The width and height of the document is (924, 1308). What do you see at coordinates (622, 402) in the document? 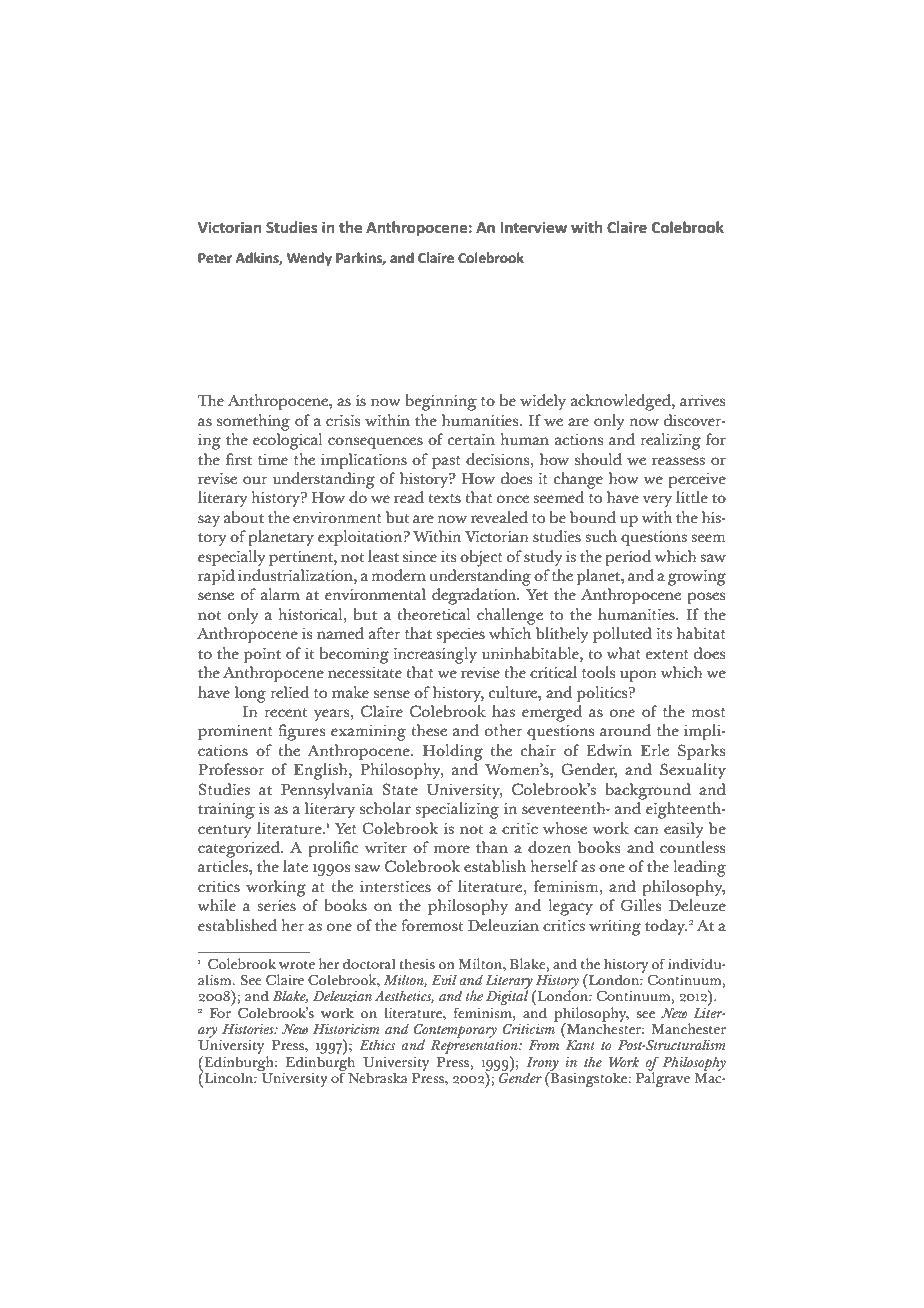
I see `acknowledged` at bounding box center [622, 402].
